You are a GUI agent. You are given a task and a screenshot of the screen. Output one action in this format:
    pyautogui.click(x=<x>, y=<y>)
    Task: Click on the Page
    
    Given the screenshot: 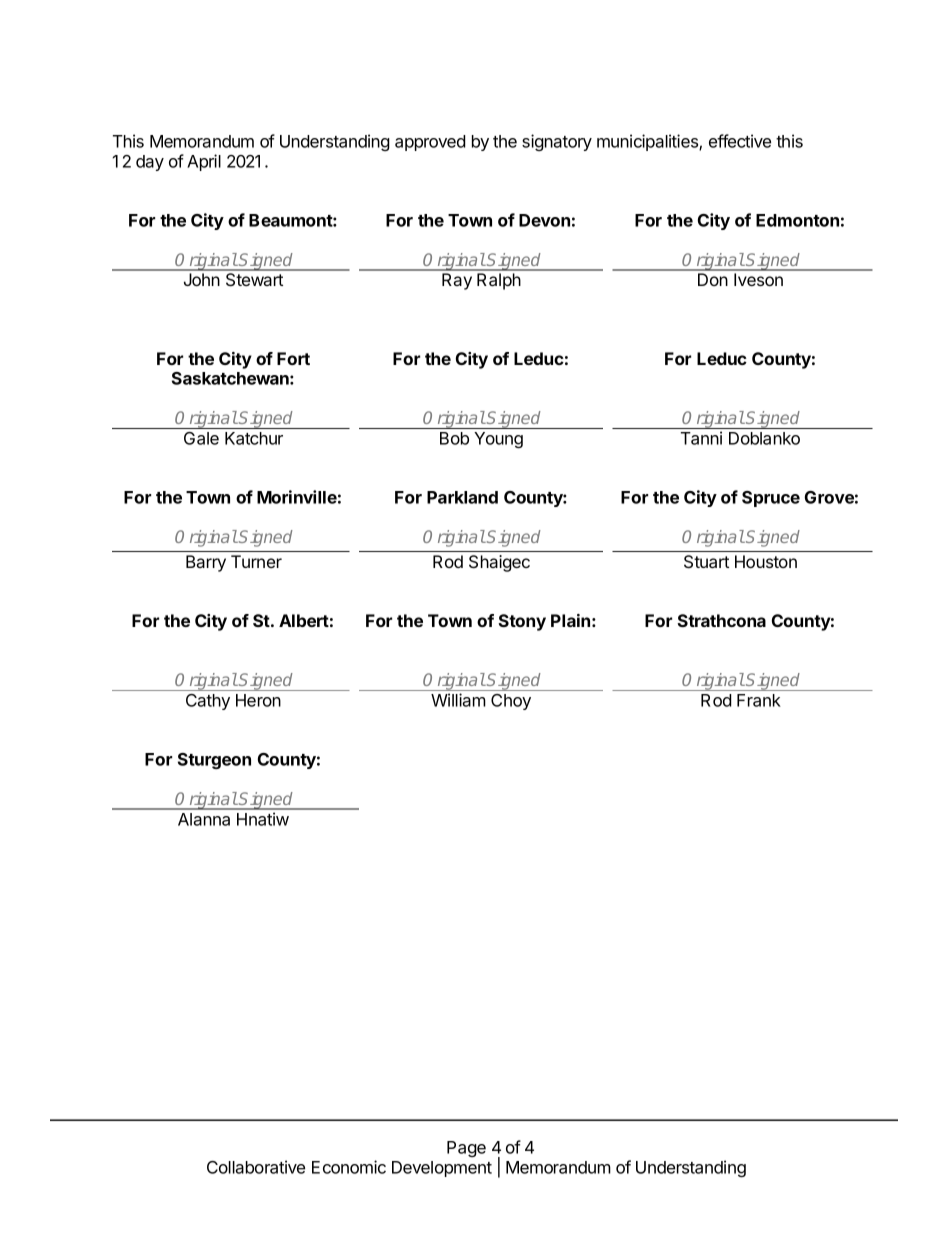 What is the action you would take?
    pyautogui.click(x=466, y=1149)
